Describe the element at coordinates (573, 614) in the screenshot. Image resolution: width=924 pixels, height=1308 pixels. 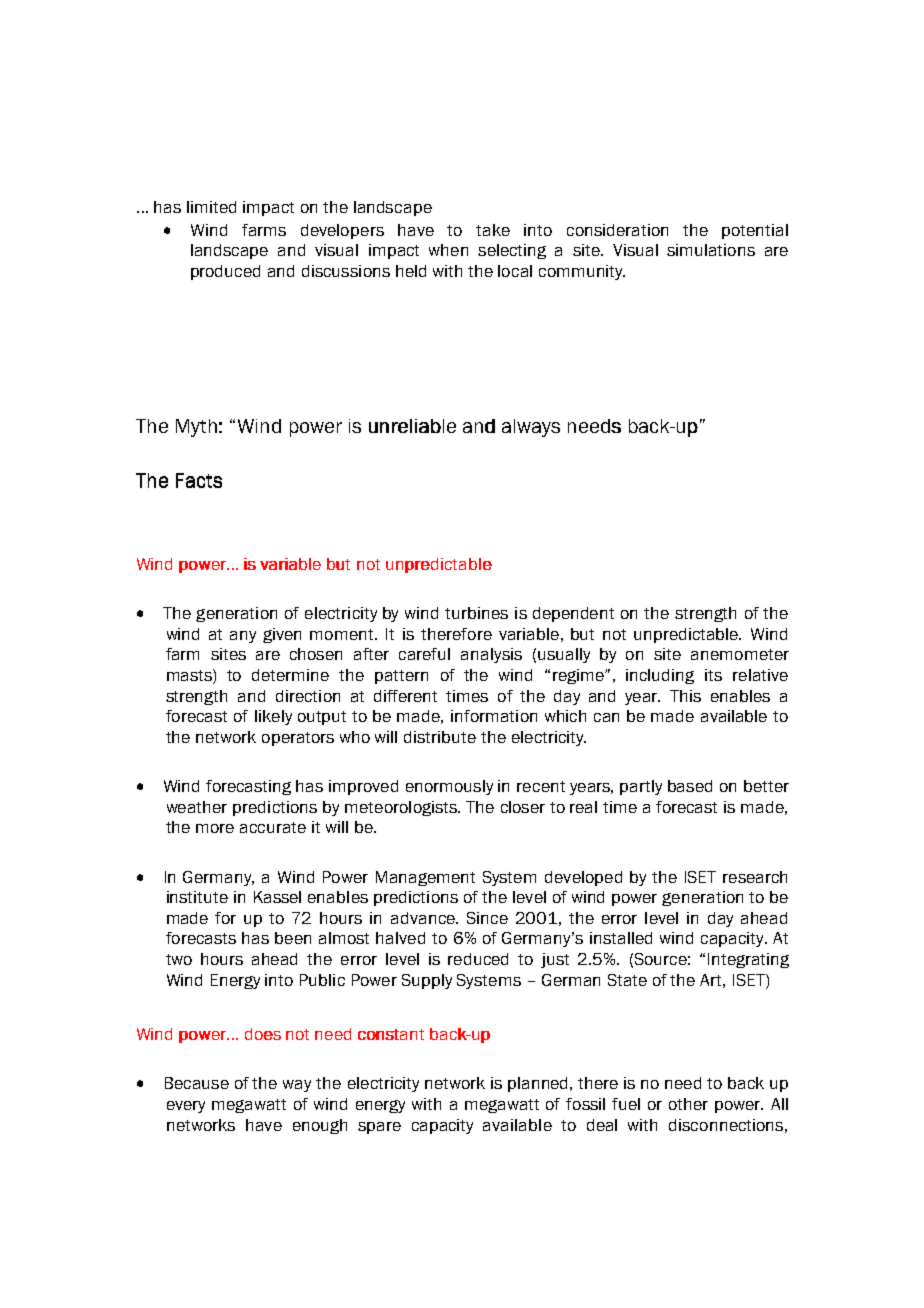
I see `dependent` at that location.
